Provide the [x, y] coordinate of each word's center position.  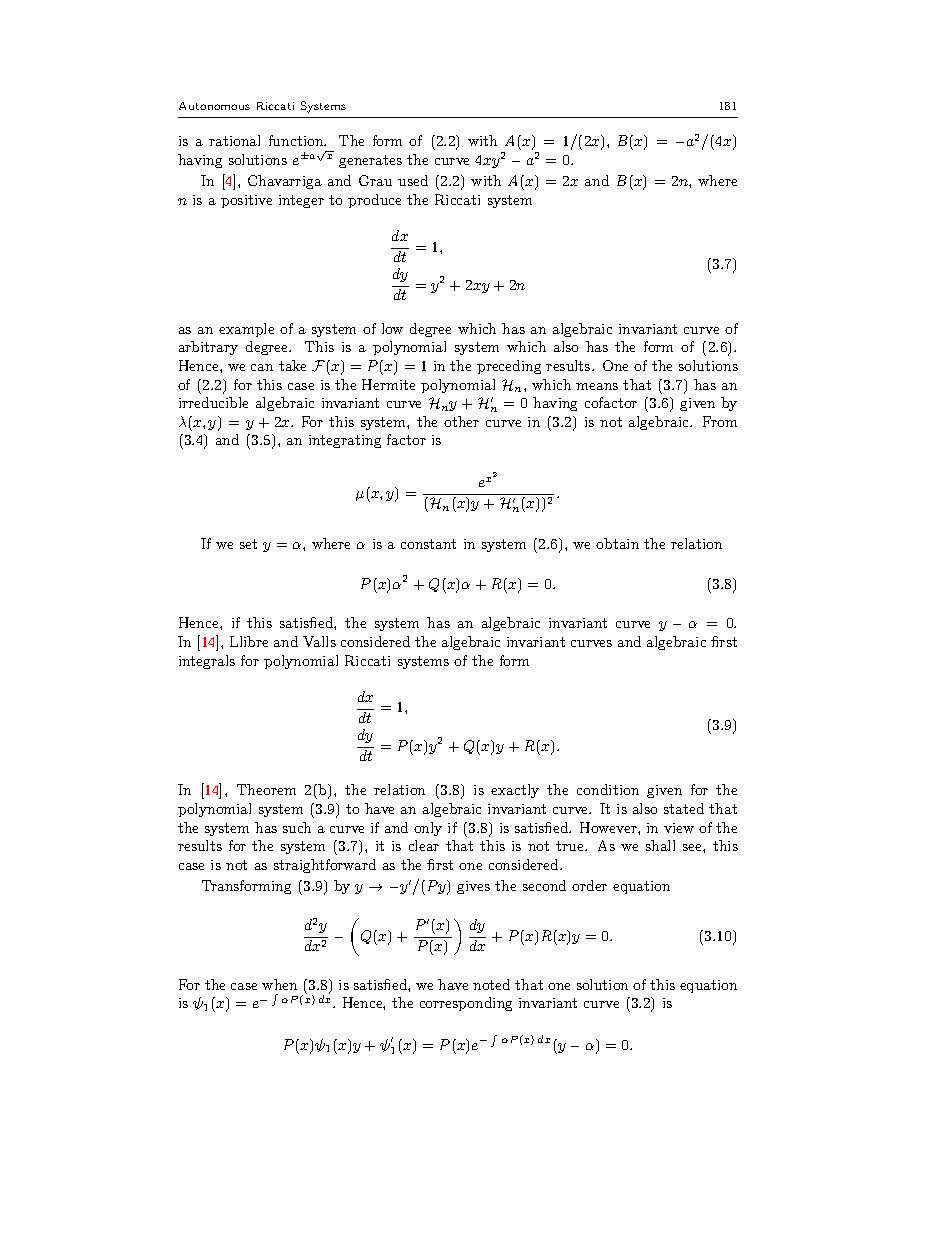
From [720, 421]
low [392, 328]
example [246, 330]
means [597, 386]
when [279, 984]
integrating [345, 441]
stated [684, 808]
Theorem [266, 789]
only [428, 829]
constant [428, 544]
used [413, 180]
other [461, 421]
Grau [375, 180]
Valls [319, 641]
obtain [617, 543]
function [297, 140]
